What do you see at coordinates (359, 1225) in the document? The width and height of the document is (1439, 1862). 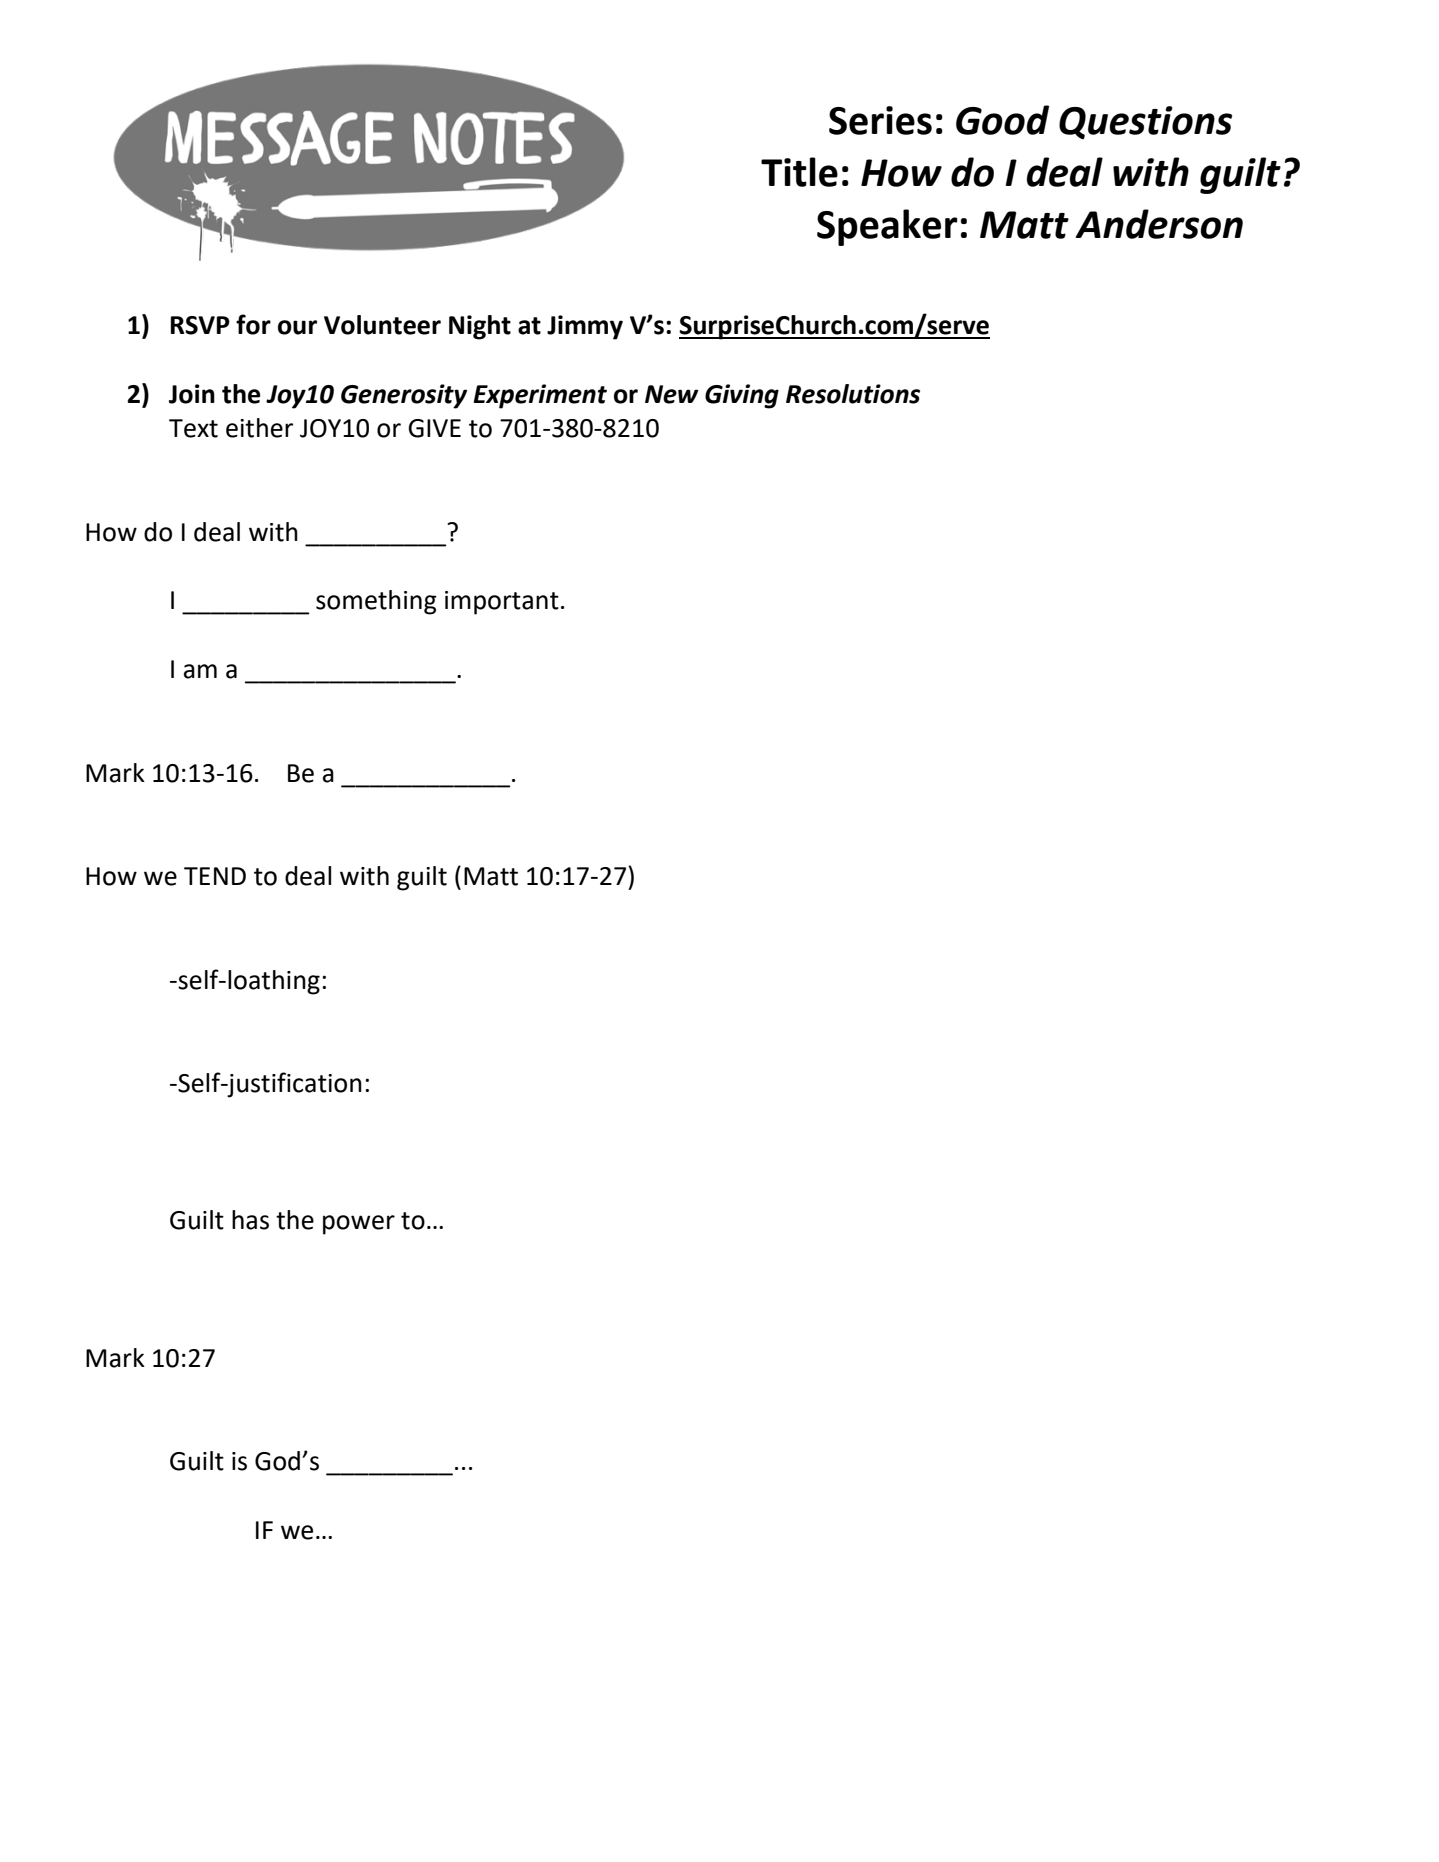 I see `power` at bounding box center [359, 1225].
